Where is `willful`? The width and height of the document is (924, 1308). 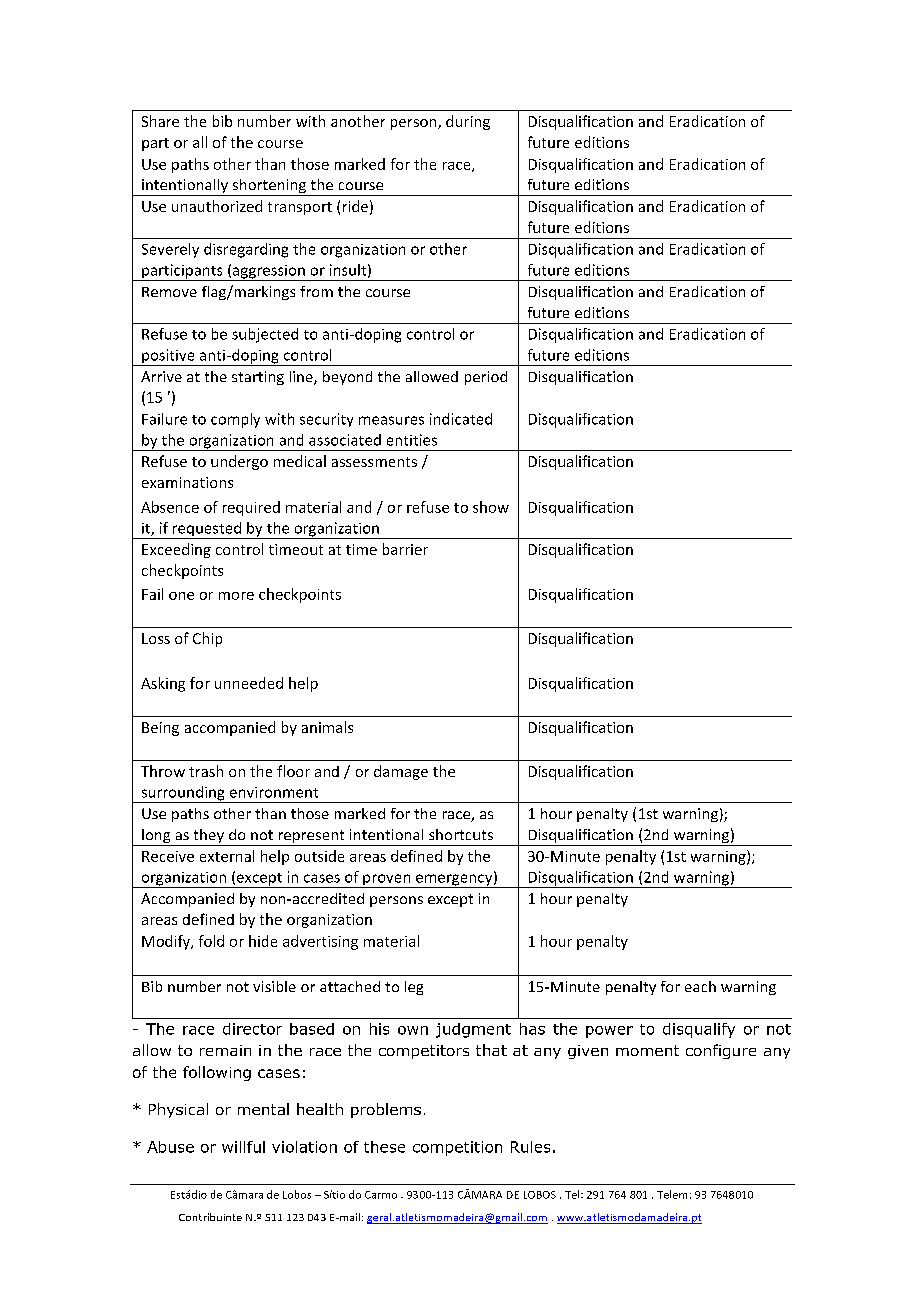
willful is located at coordinates (243, 1147).
